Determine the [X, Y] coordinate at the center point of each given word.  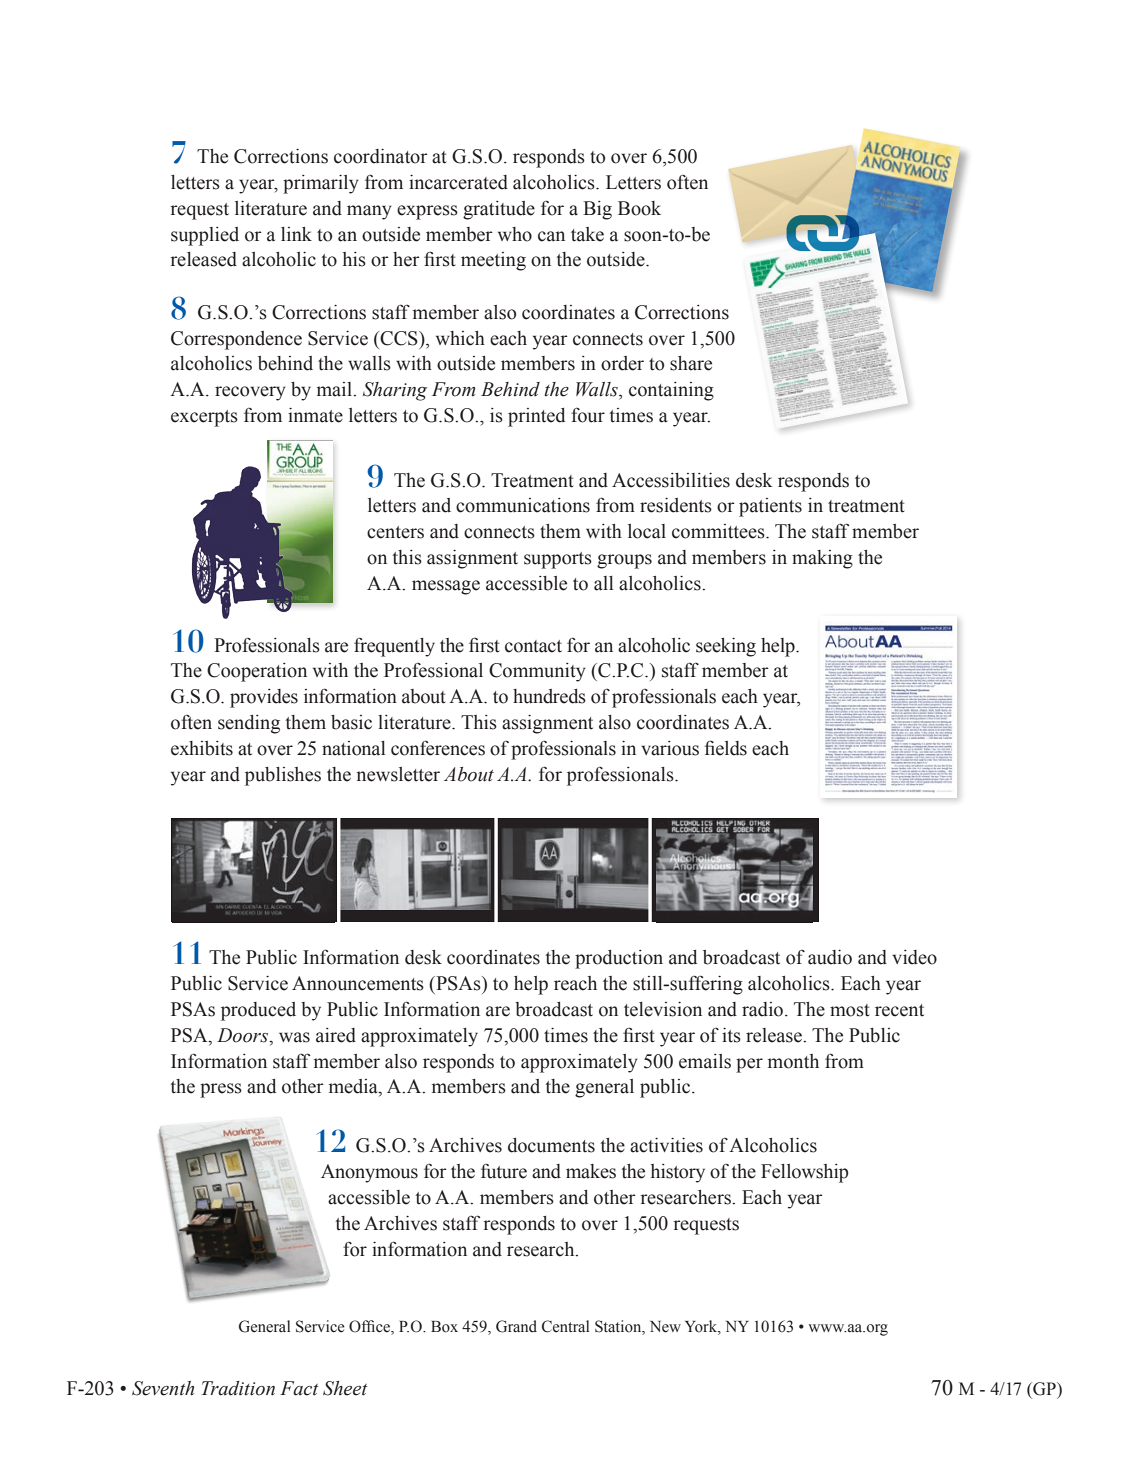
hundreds [549, 696]
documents [551, 1145]
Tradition [238, 1388]
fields [726, 748]
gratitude [499, 210]
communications [523, 505]
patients [770, 507]
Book [639, 208]
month [793, 1061]
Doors [244, 1035]
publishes [283, 776]
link [296, 234]
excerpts [204, 418]
